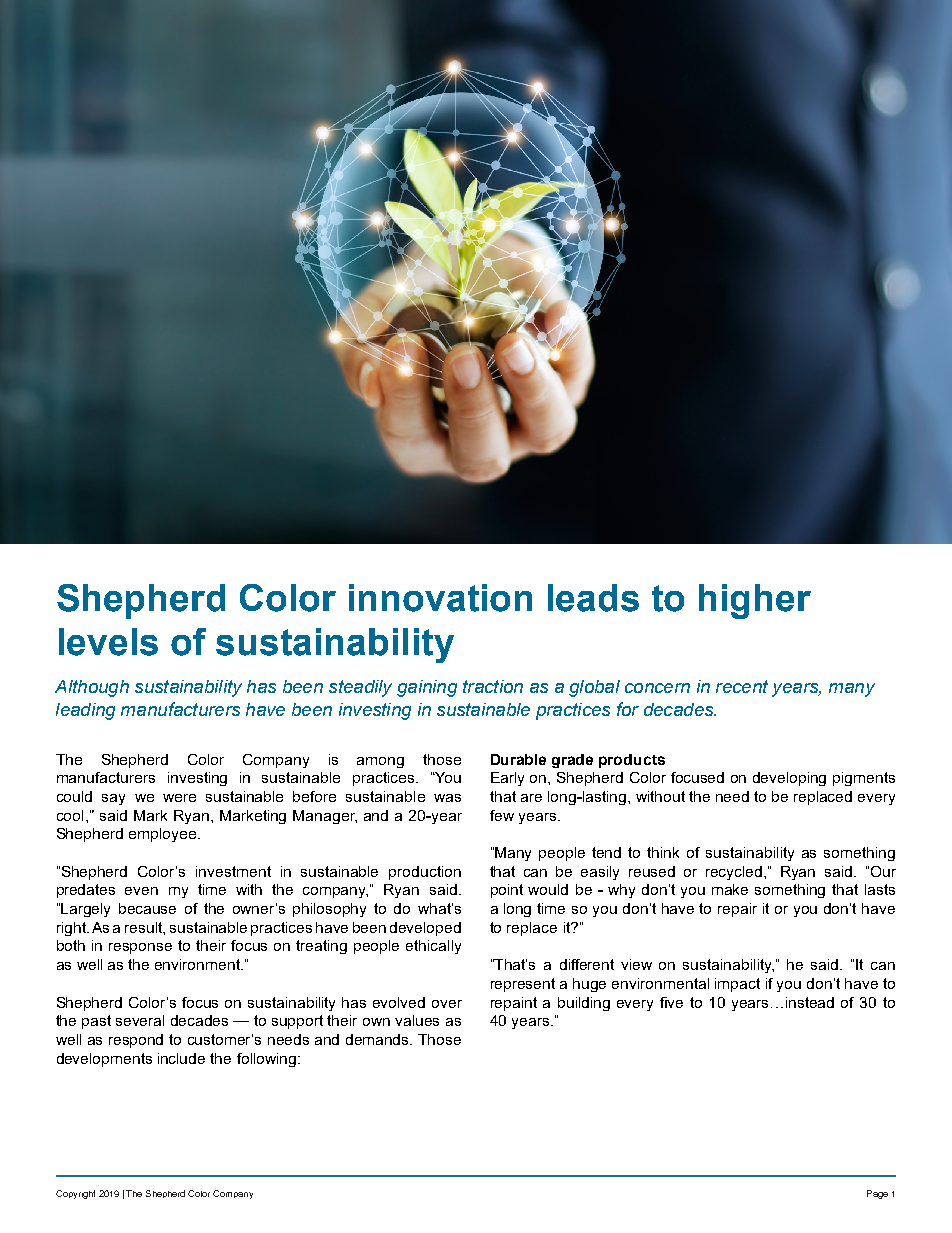 This image has height=1233, width=952. I want to click on impact, so click(737, 985).
